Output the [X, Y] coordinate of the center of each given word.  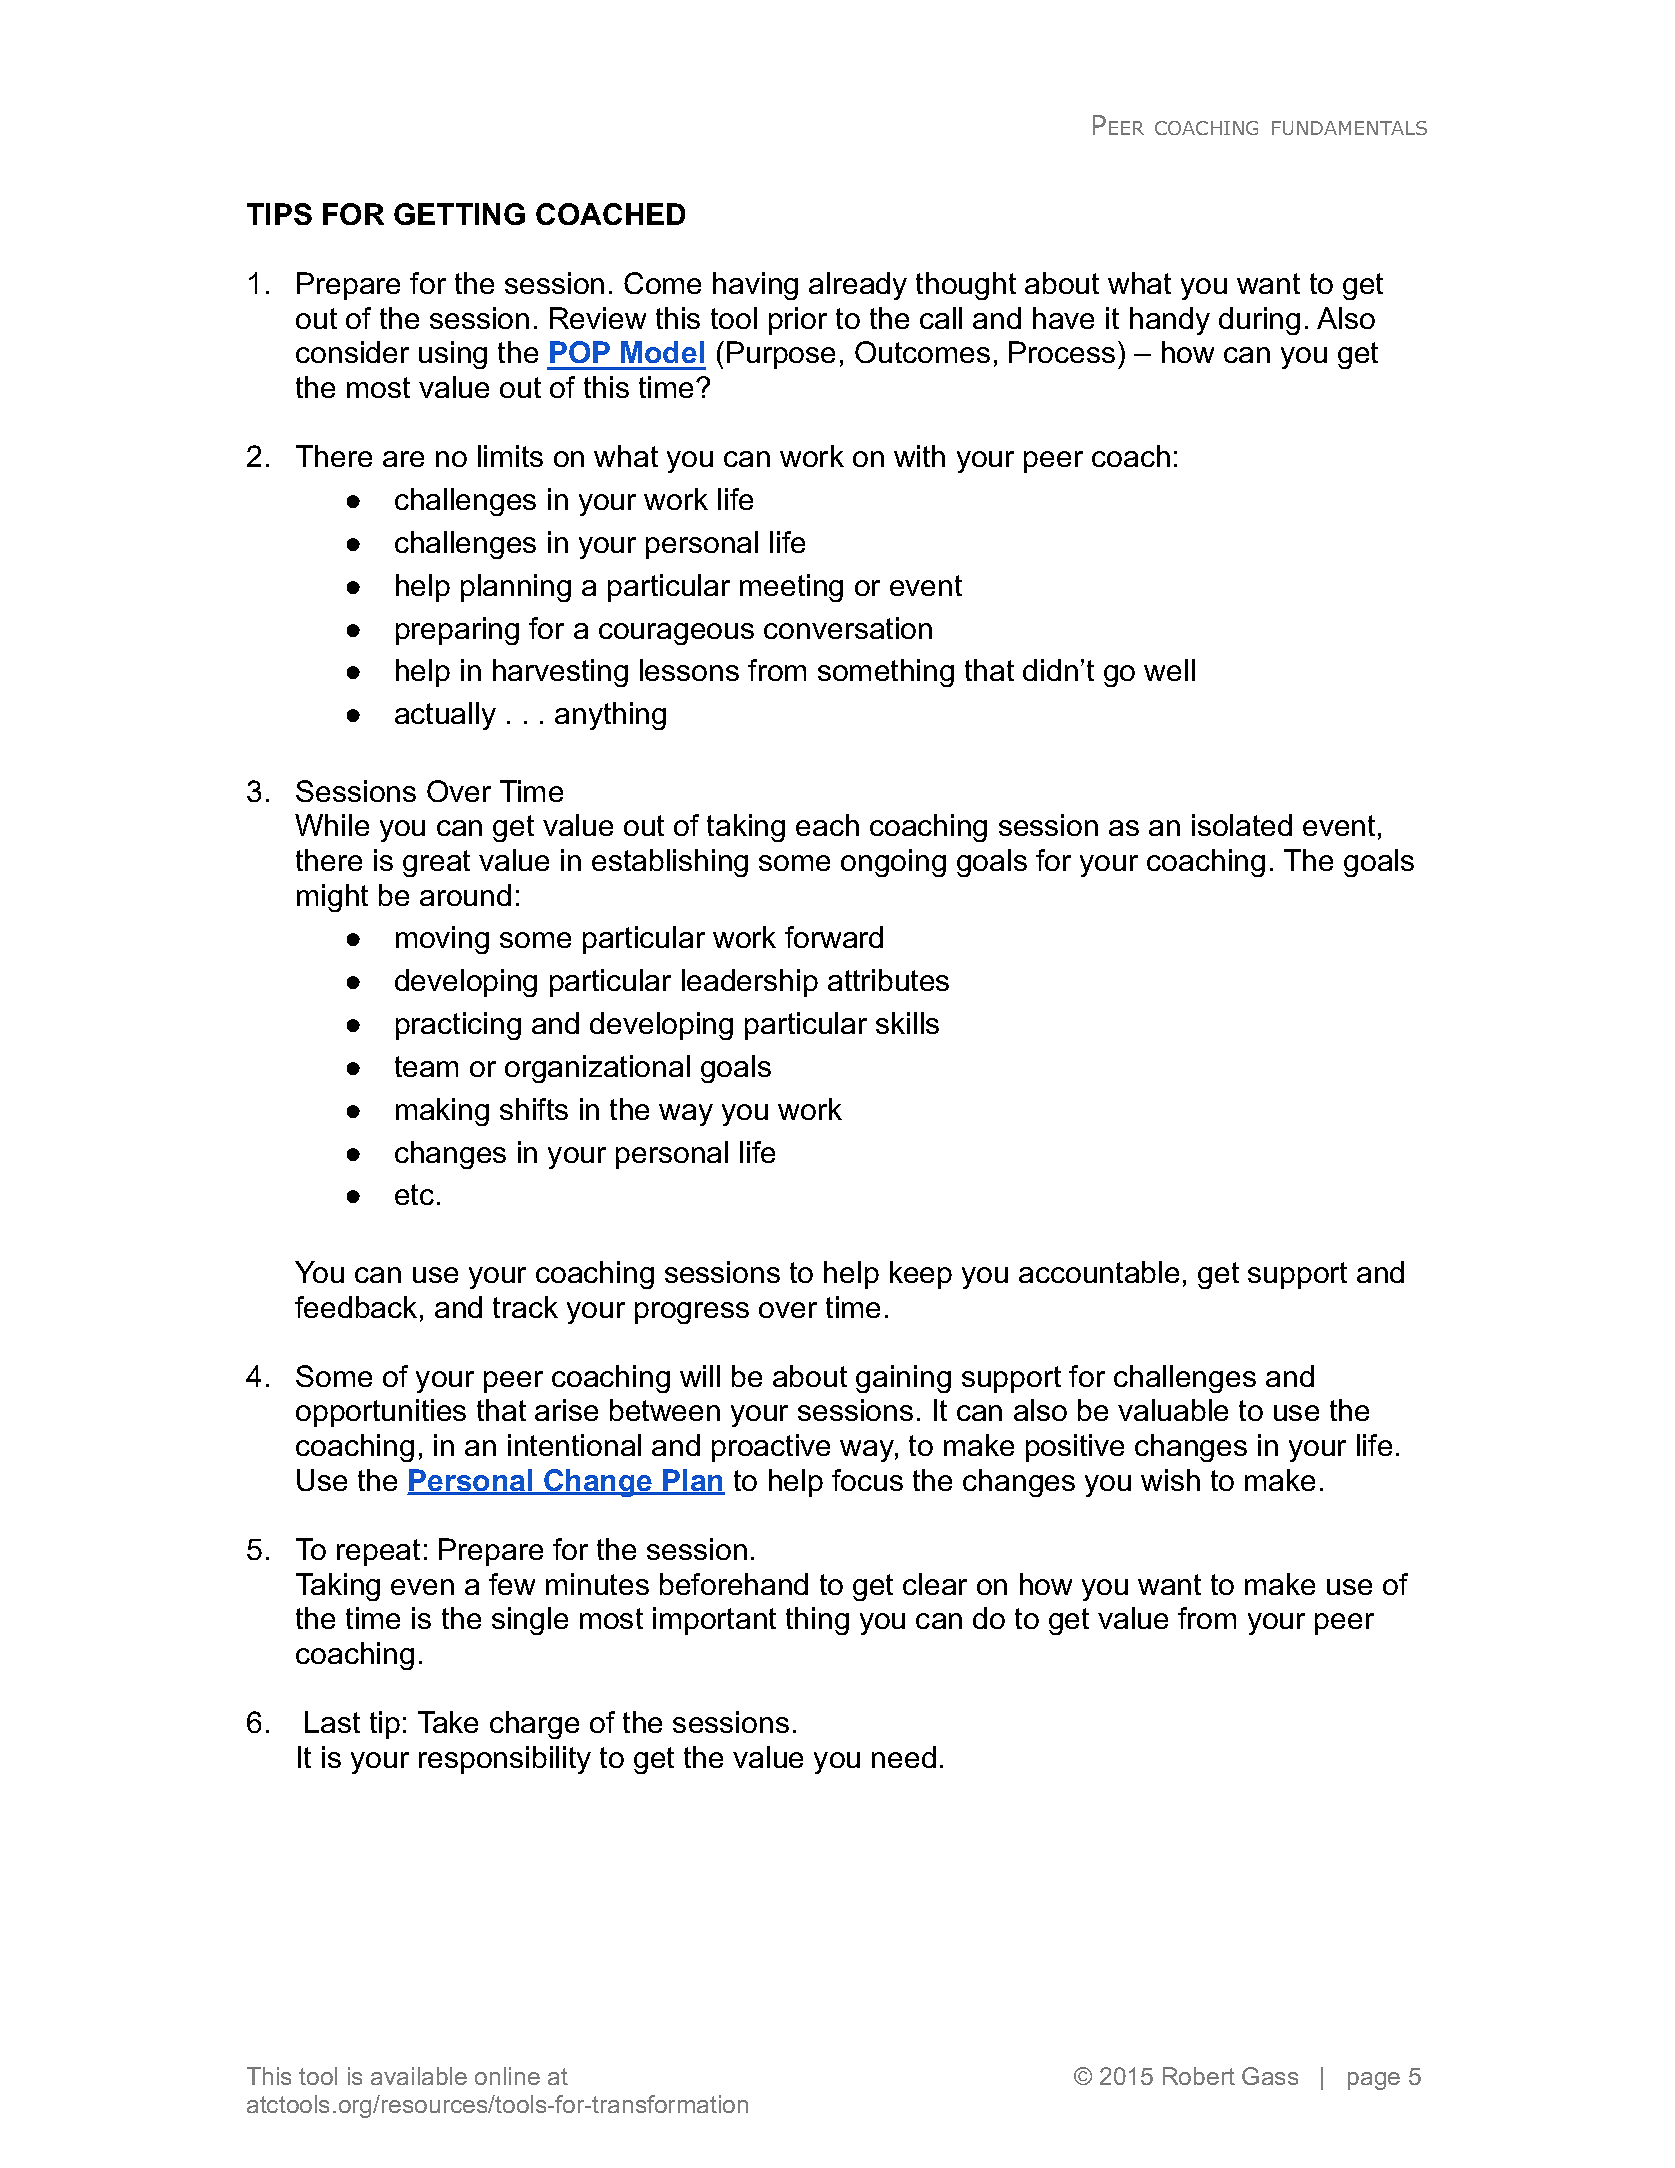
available [419, 2076]
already [858, 286]
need [904, 1757]
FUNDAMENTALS [1349, 128]
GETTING [459, 214]
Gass [1270, 2076]
